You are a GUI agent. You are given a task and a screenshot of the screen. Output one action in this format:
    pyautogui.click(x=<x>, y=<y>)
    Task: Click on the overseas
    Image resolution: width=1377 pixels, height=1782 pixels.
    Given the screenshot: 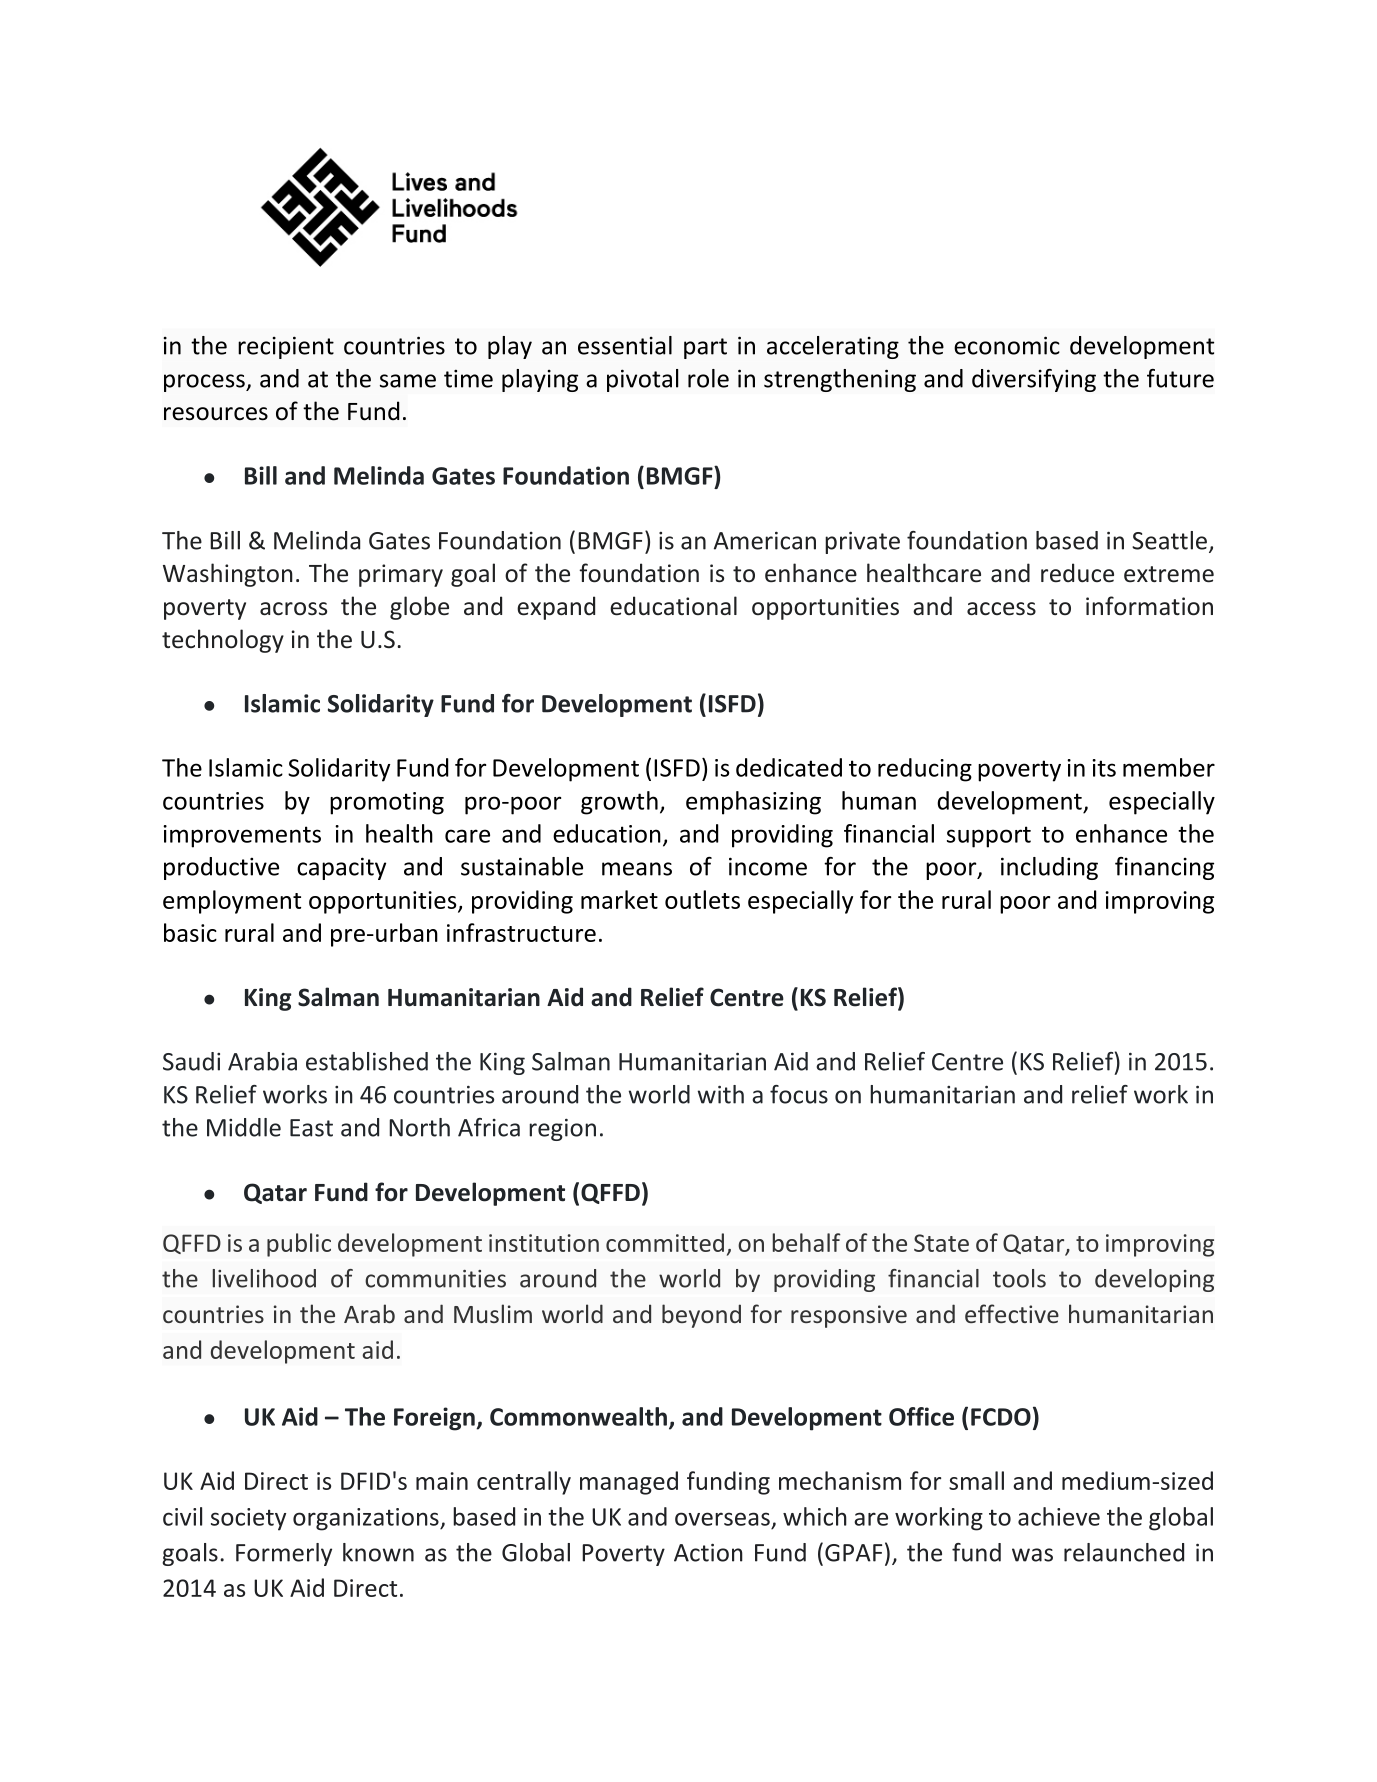 What is the action you would take?
    pyautogui.click(x=722, y=1519)
